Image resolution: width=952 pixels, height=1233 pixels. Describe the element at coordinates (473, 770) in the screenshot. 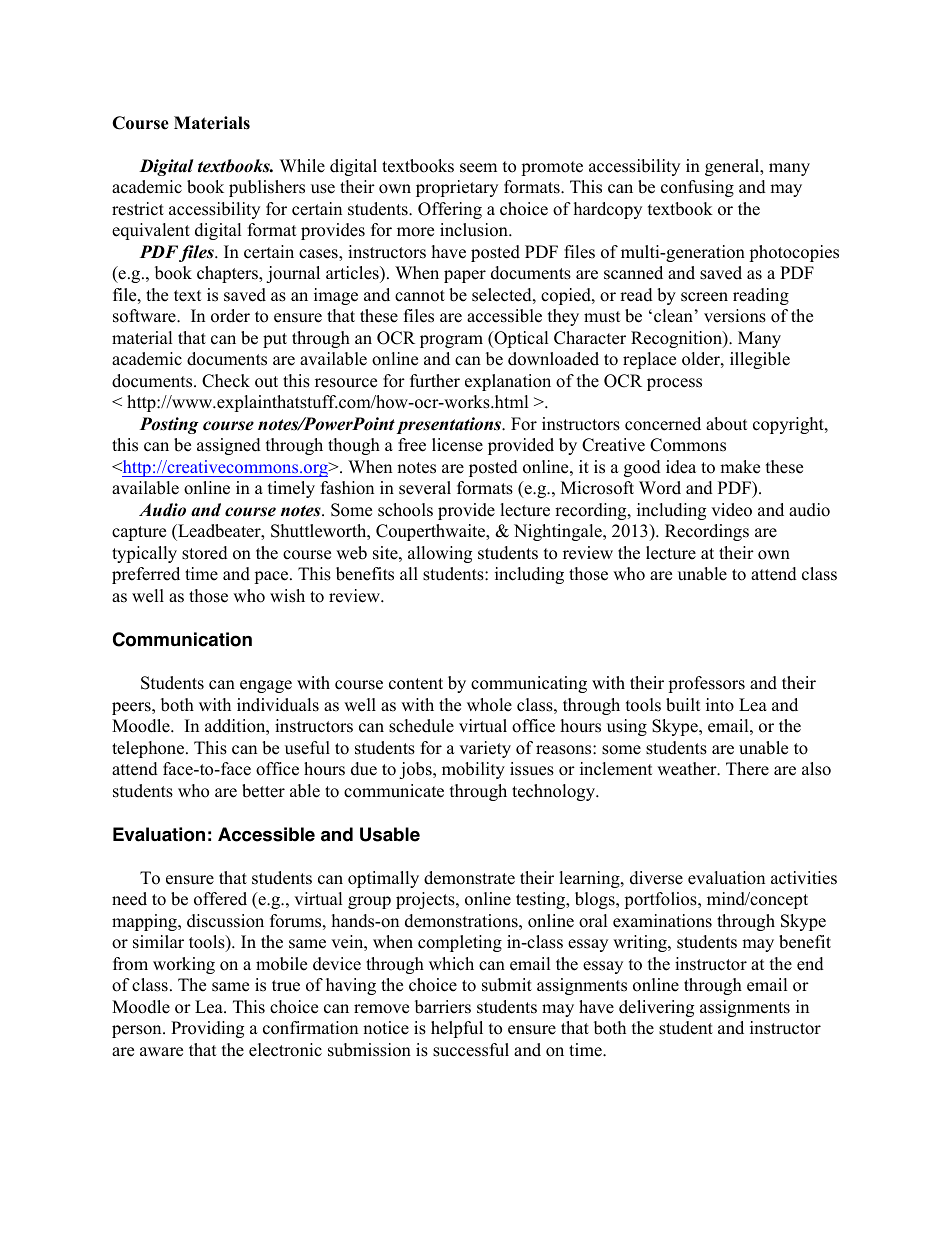

I see `mobility` at that location.
